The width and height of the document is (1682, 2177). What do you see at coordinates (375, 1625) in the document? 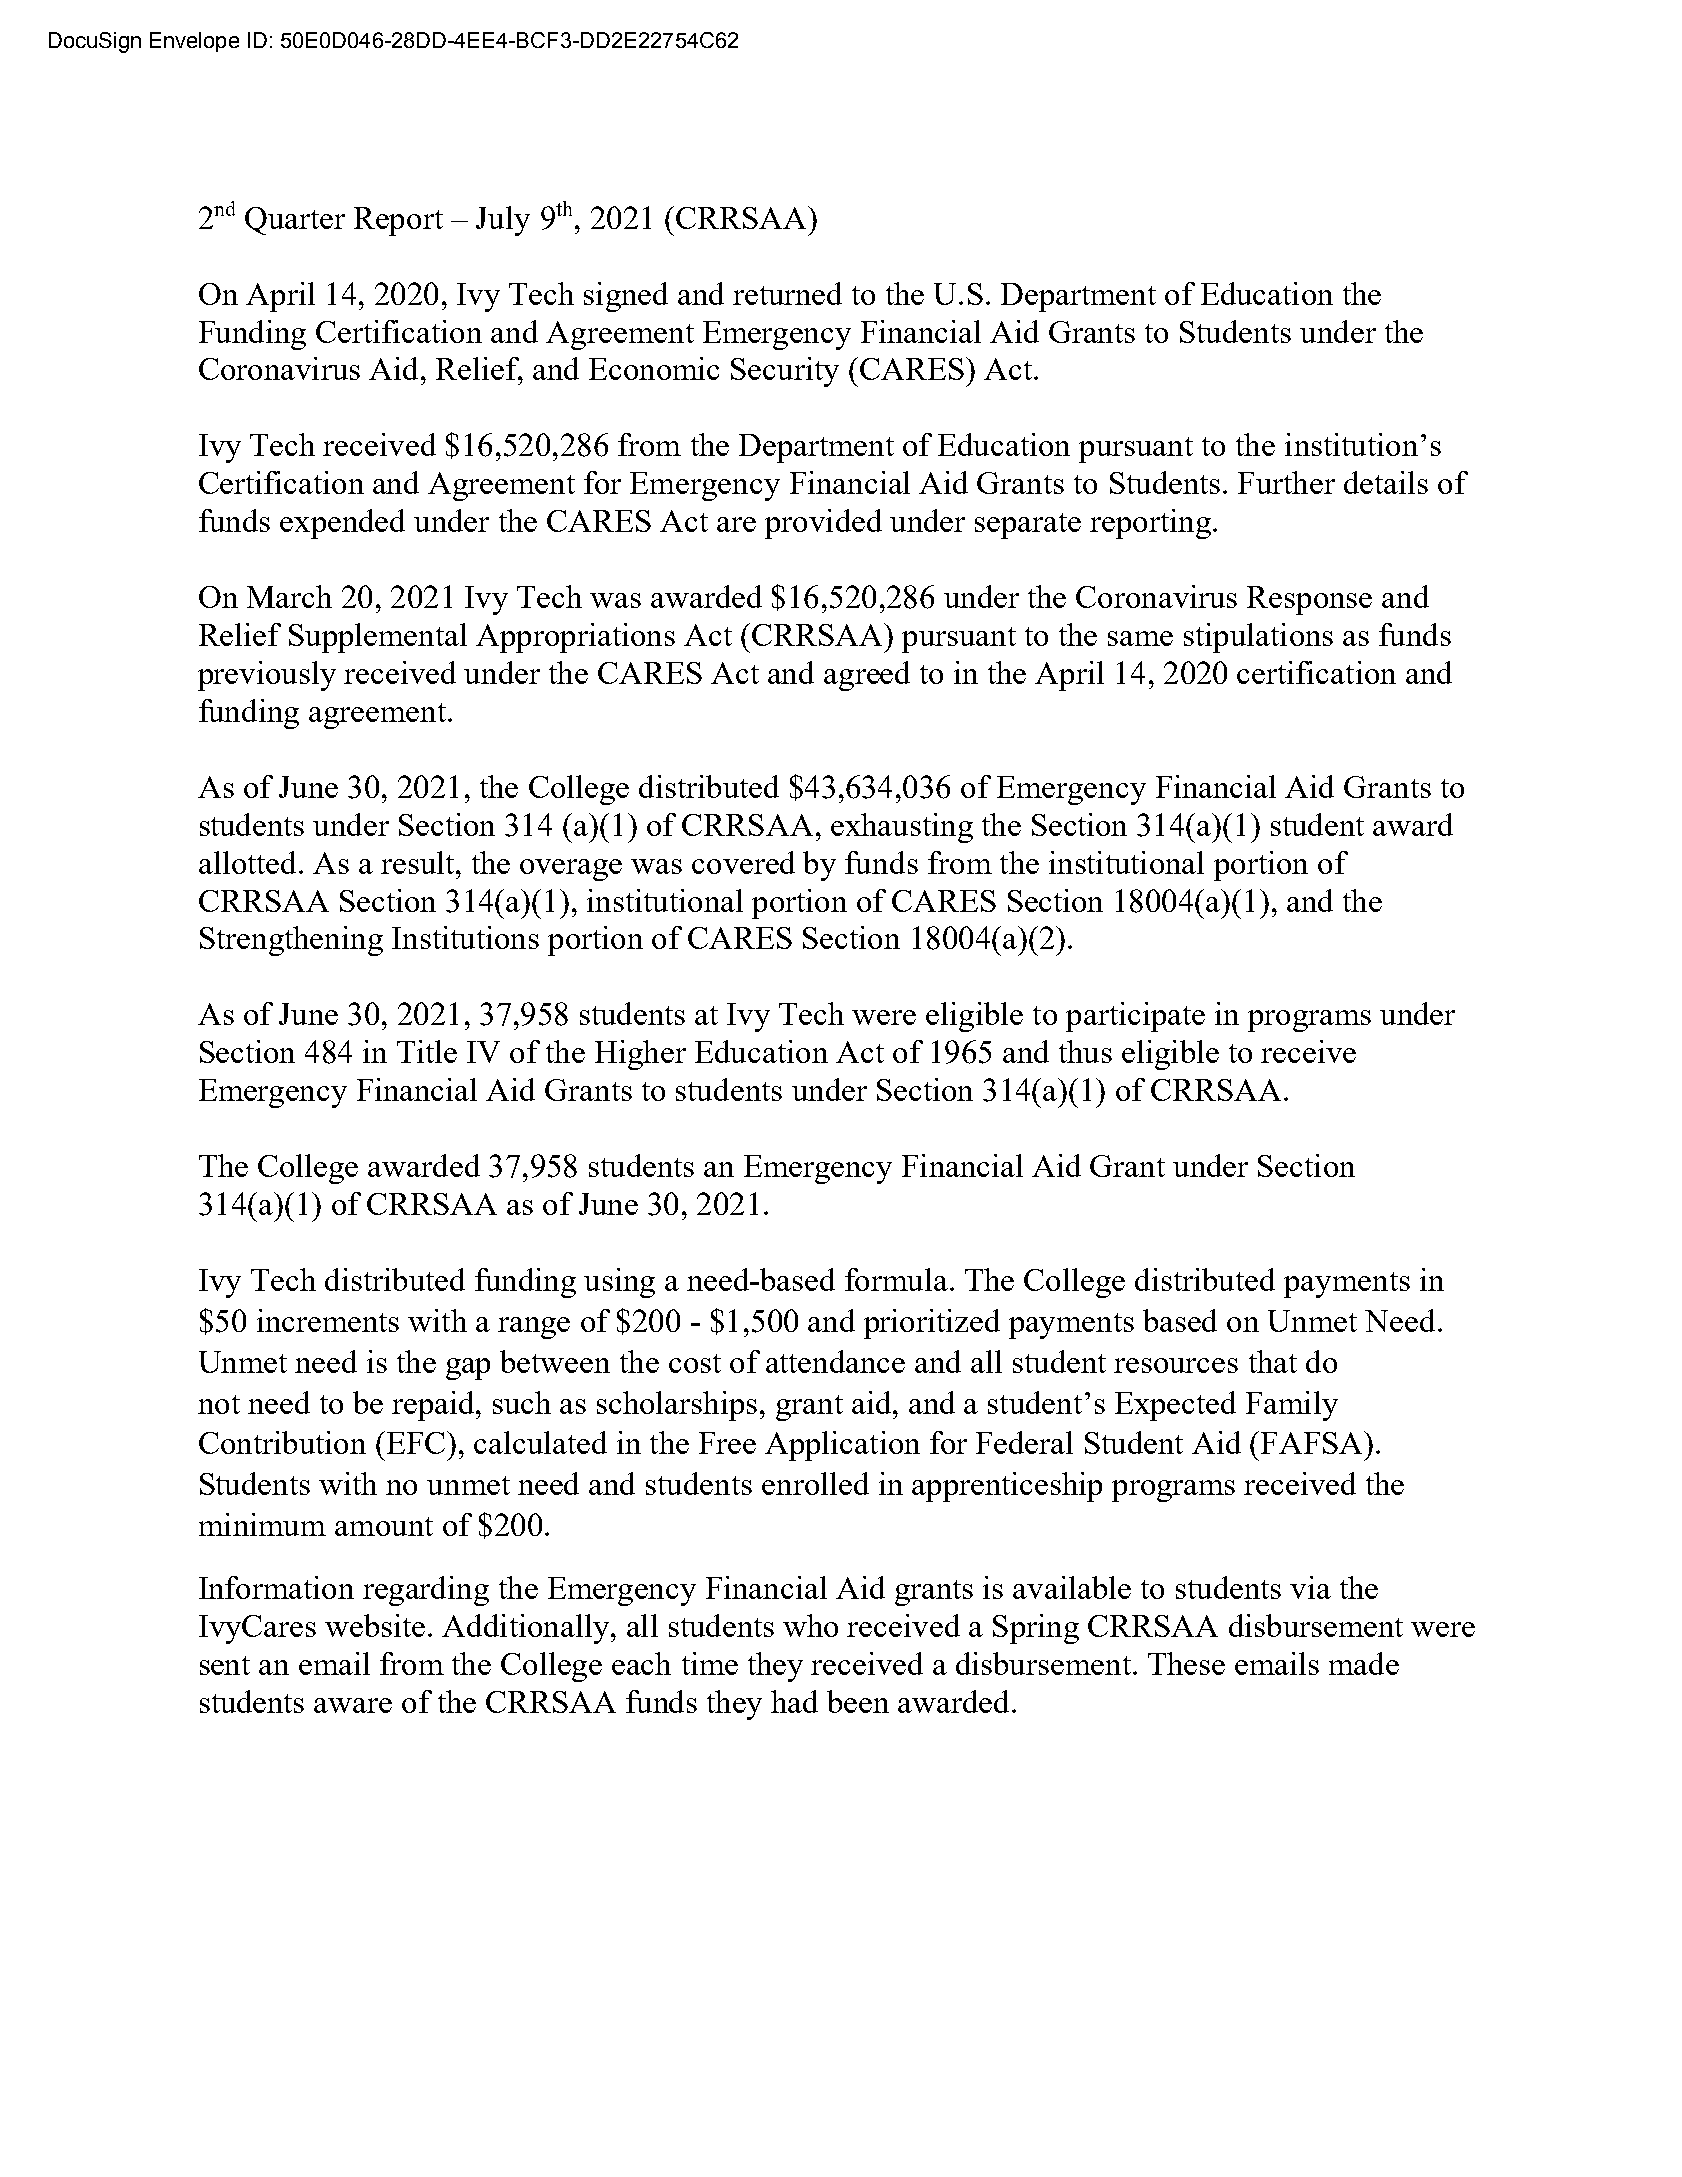
I see `website` at bounding box center [375, 1625].
